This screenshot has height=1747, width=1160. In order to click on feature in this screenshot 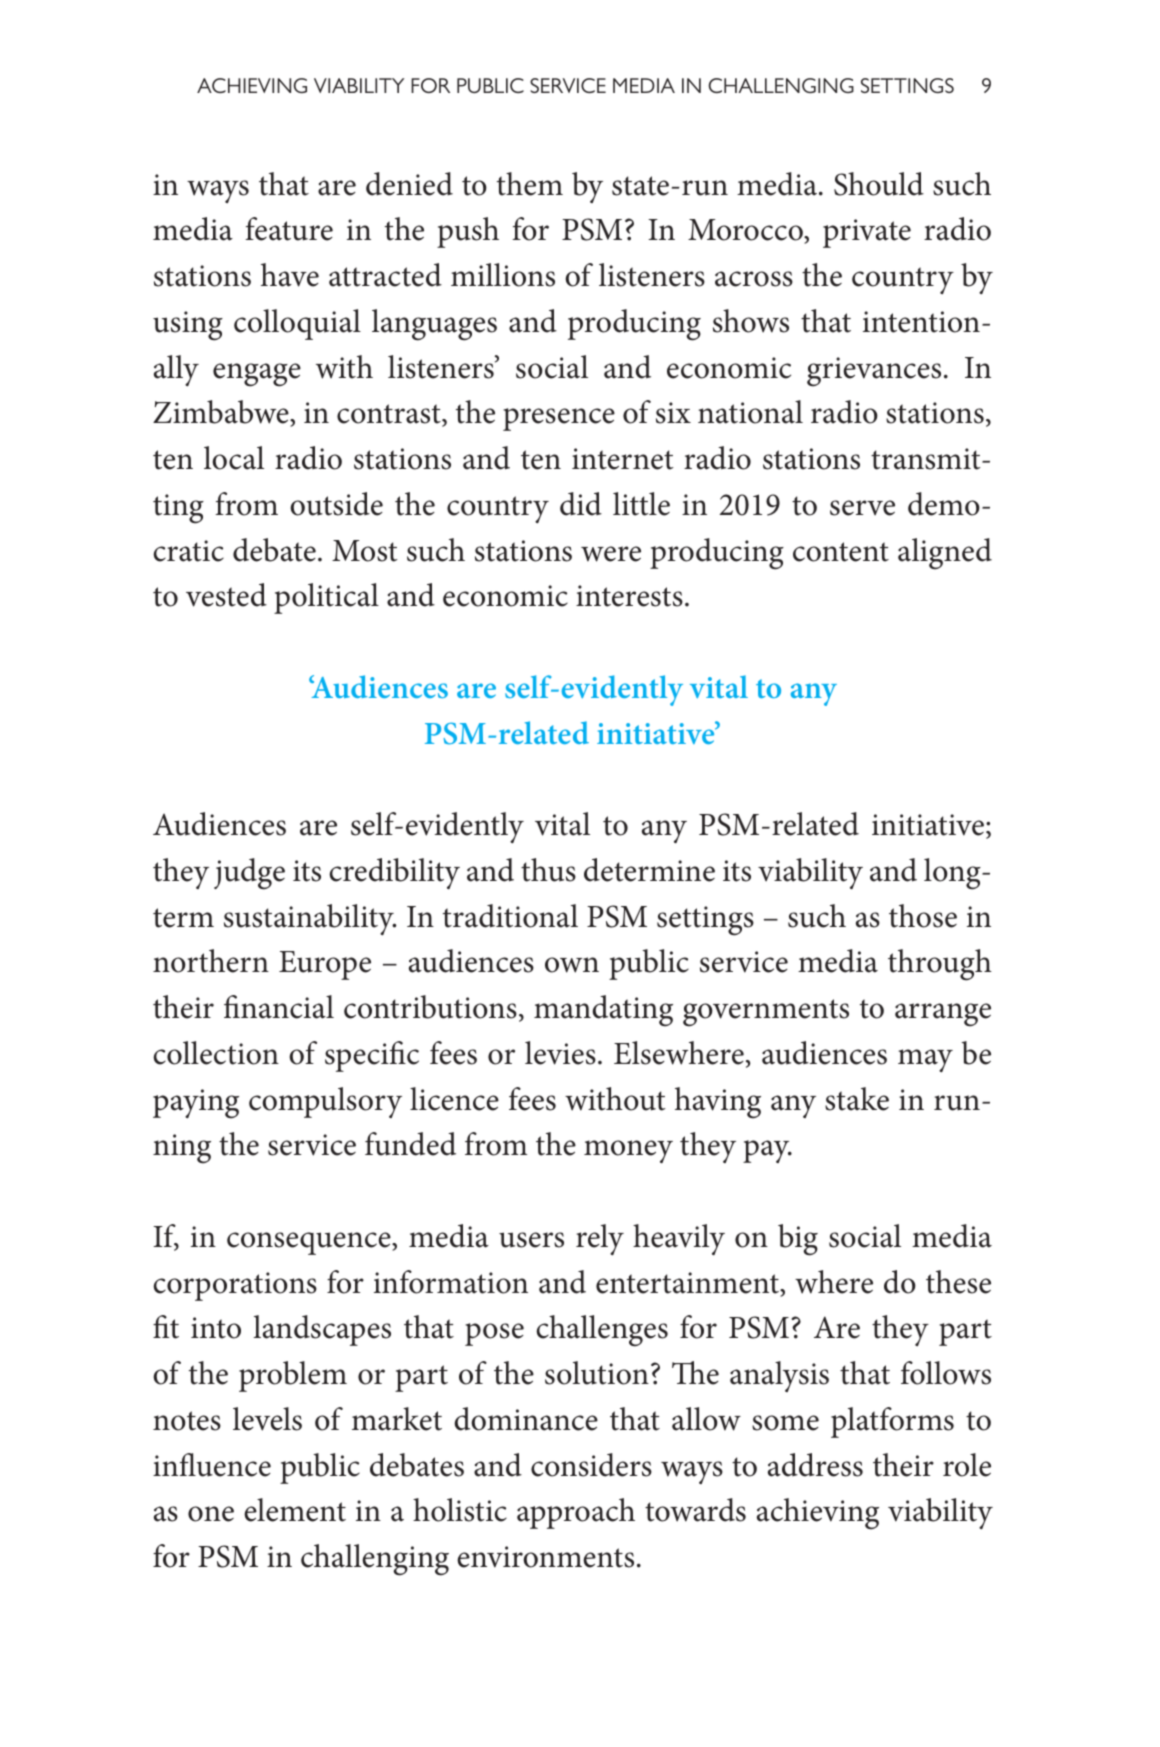, I will do `click(289, 229)`.
